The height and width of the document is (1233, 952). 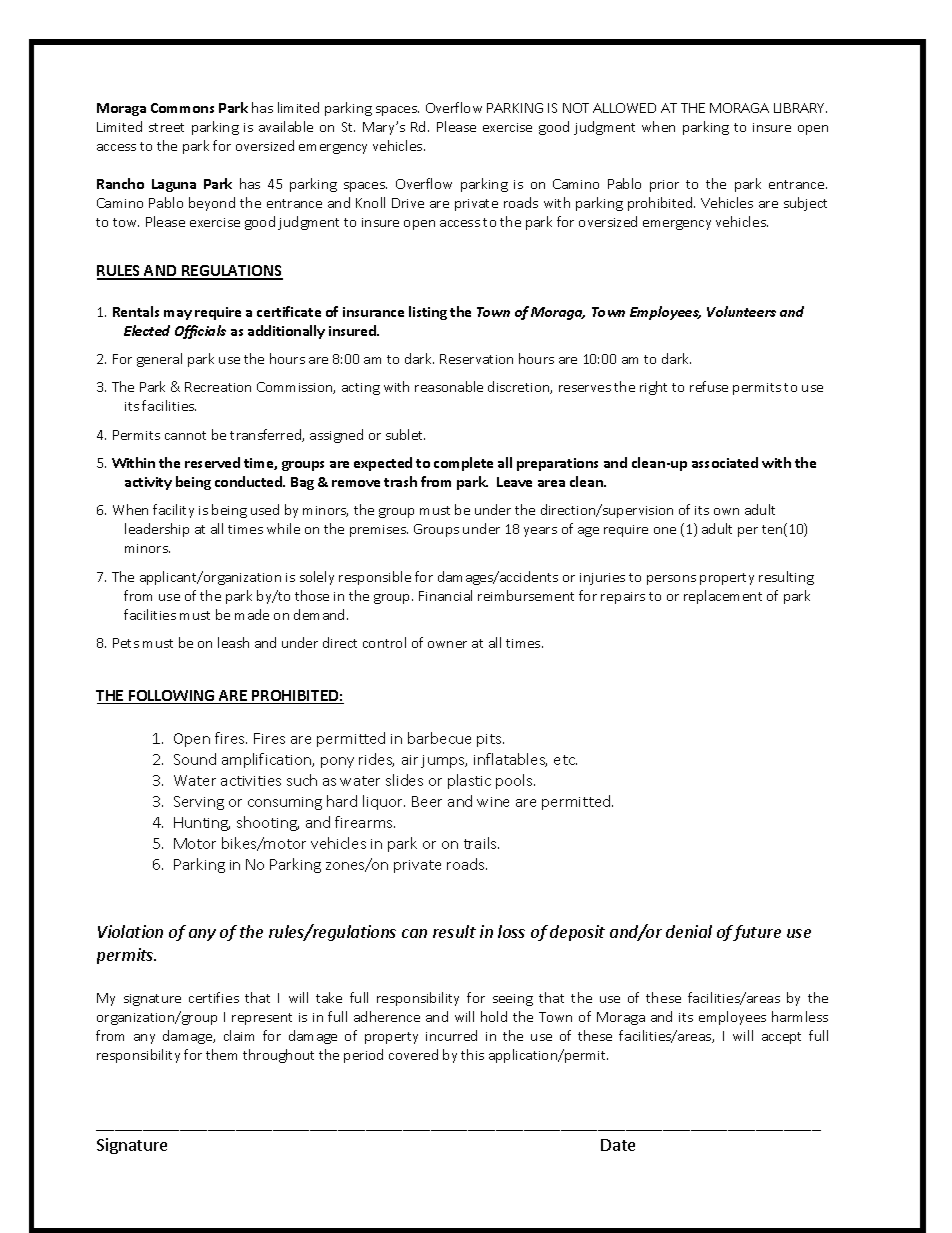 I want to click on Drive, so click(x=408, y=203).
